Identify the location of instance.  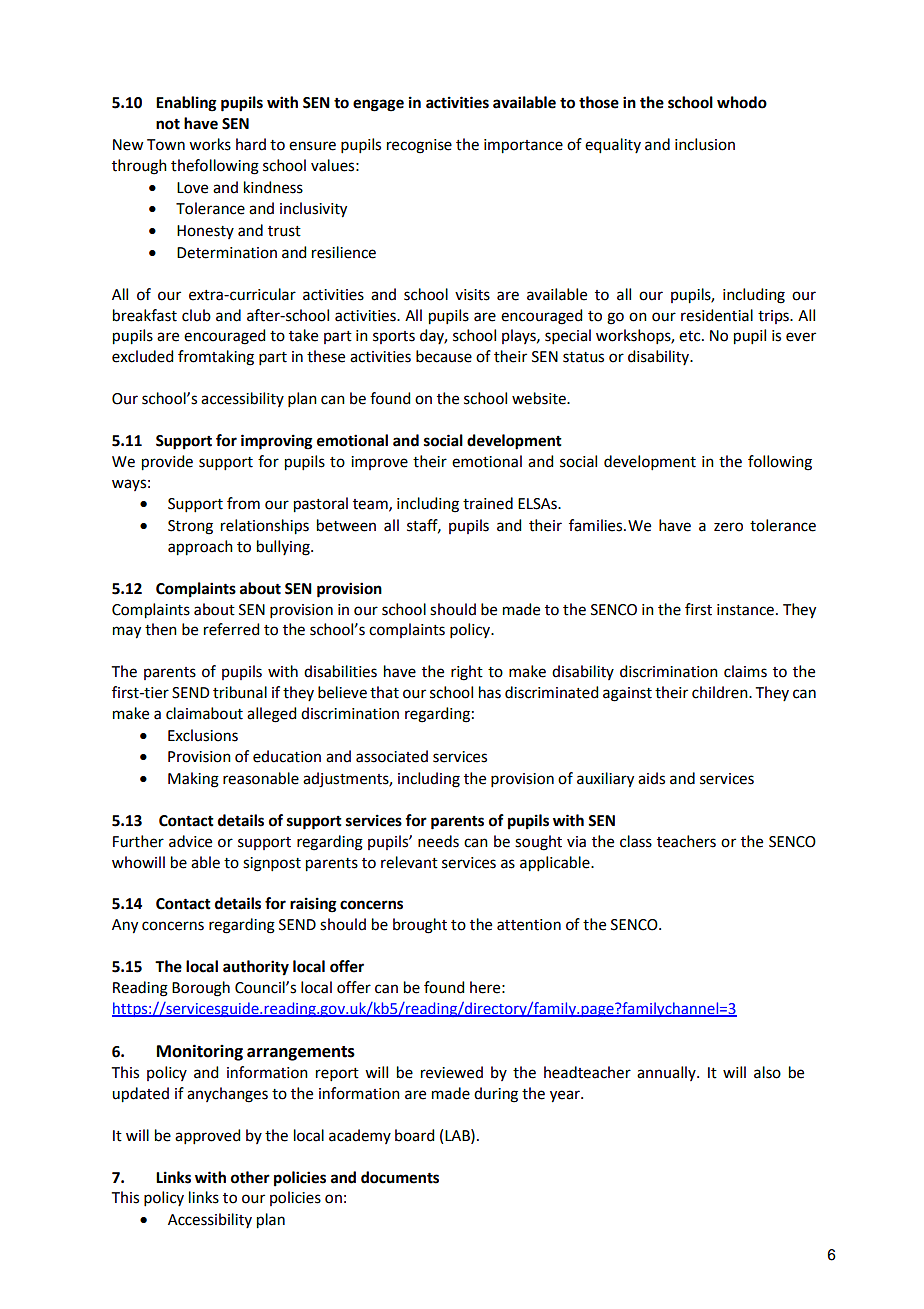
(745, 610).
